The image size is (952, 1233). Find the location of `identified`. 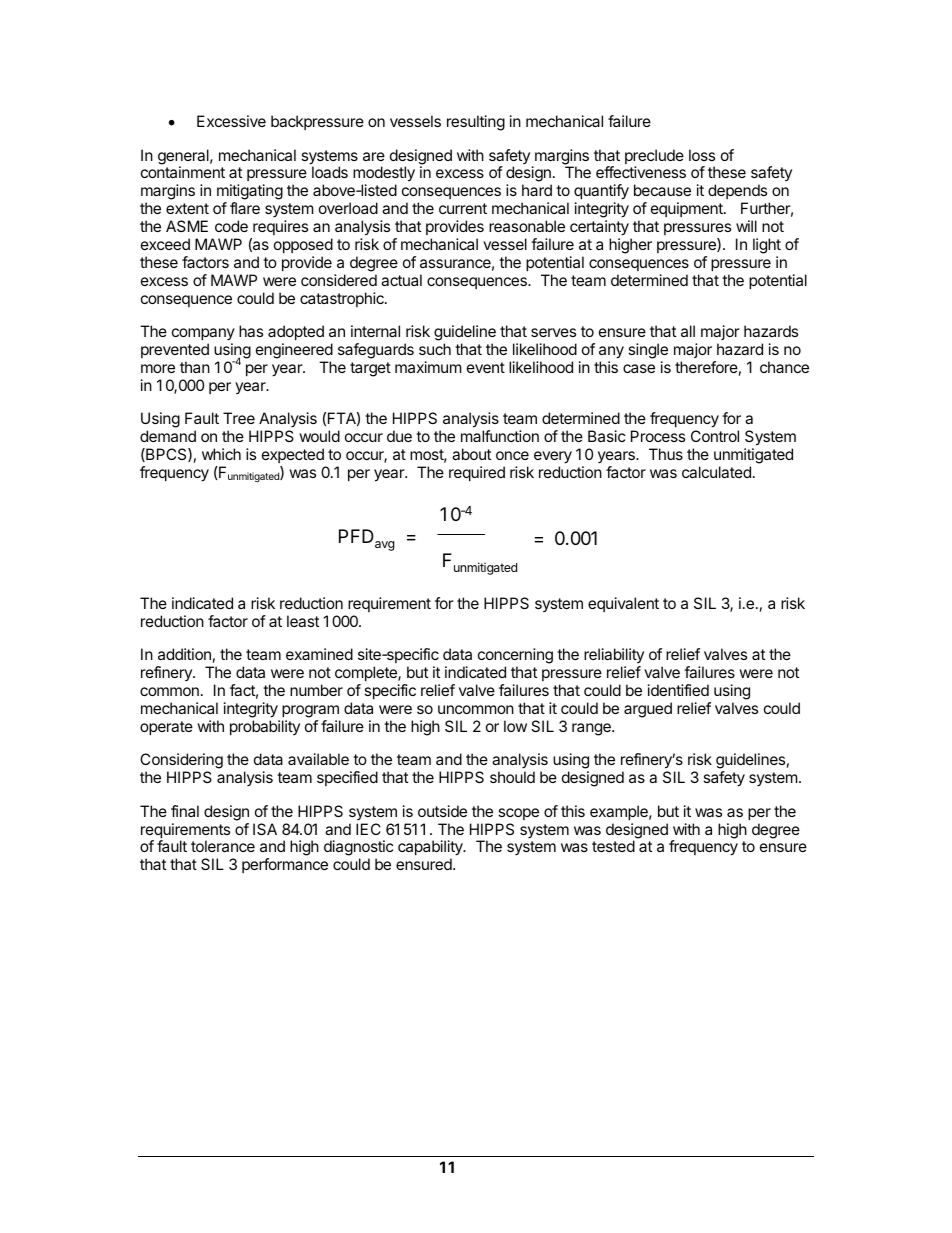

identified is located at coordinates (678, 690).
